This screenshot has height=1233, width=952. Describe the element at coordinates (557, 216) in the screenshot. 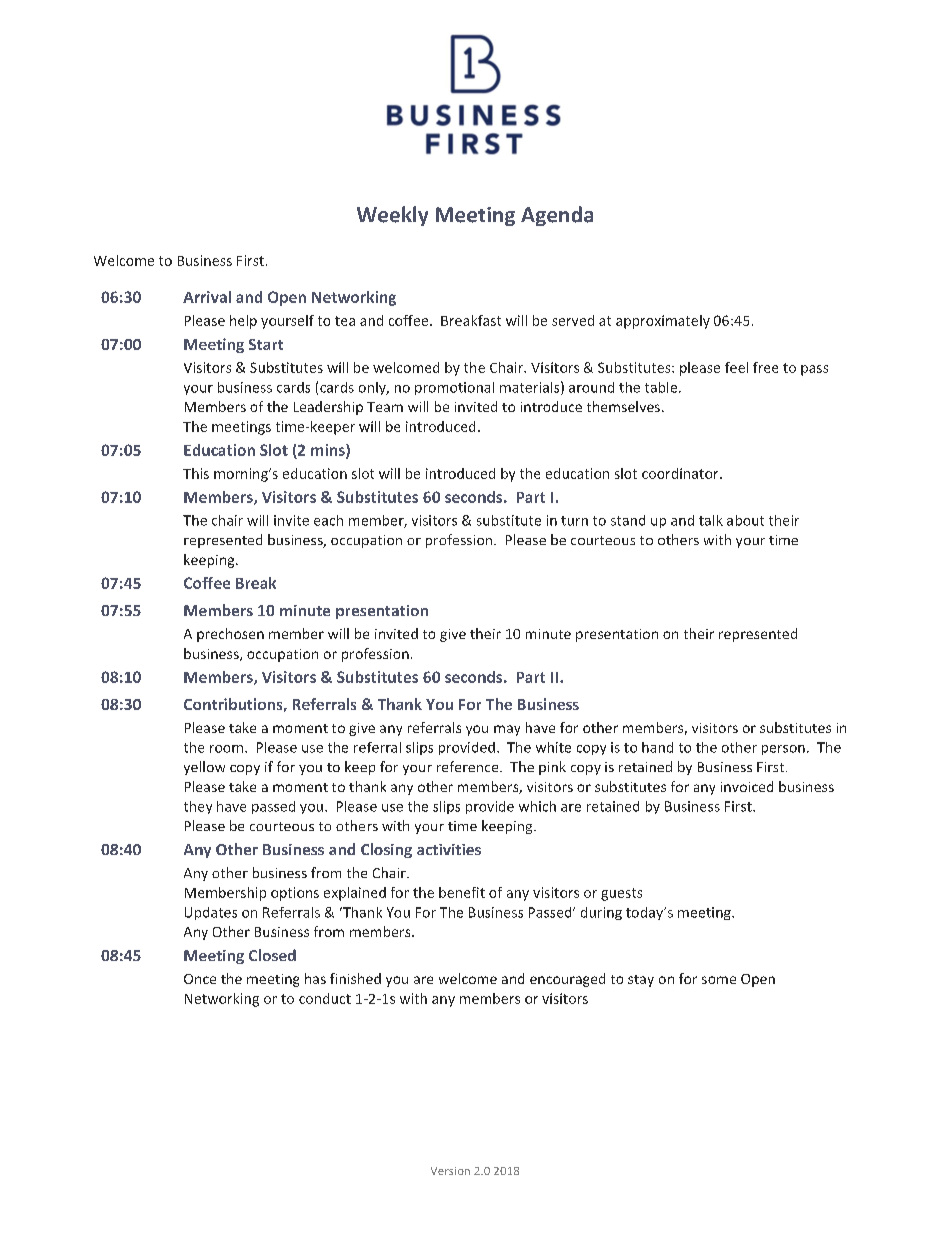

I see `Agenda` at that location.
